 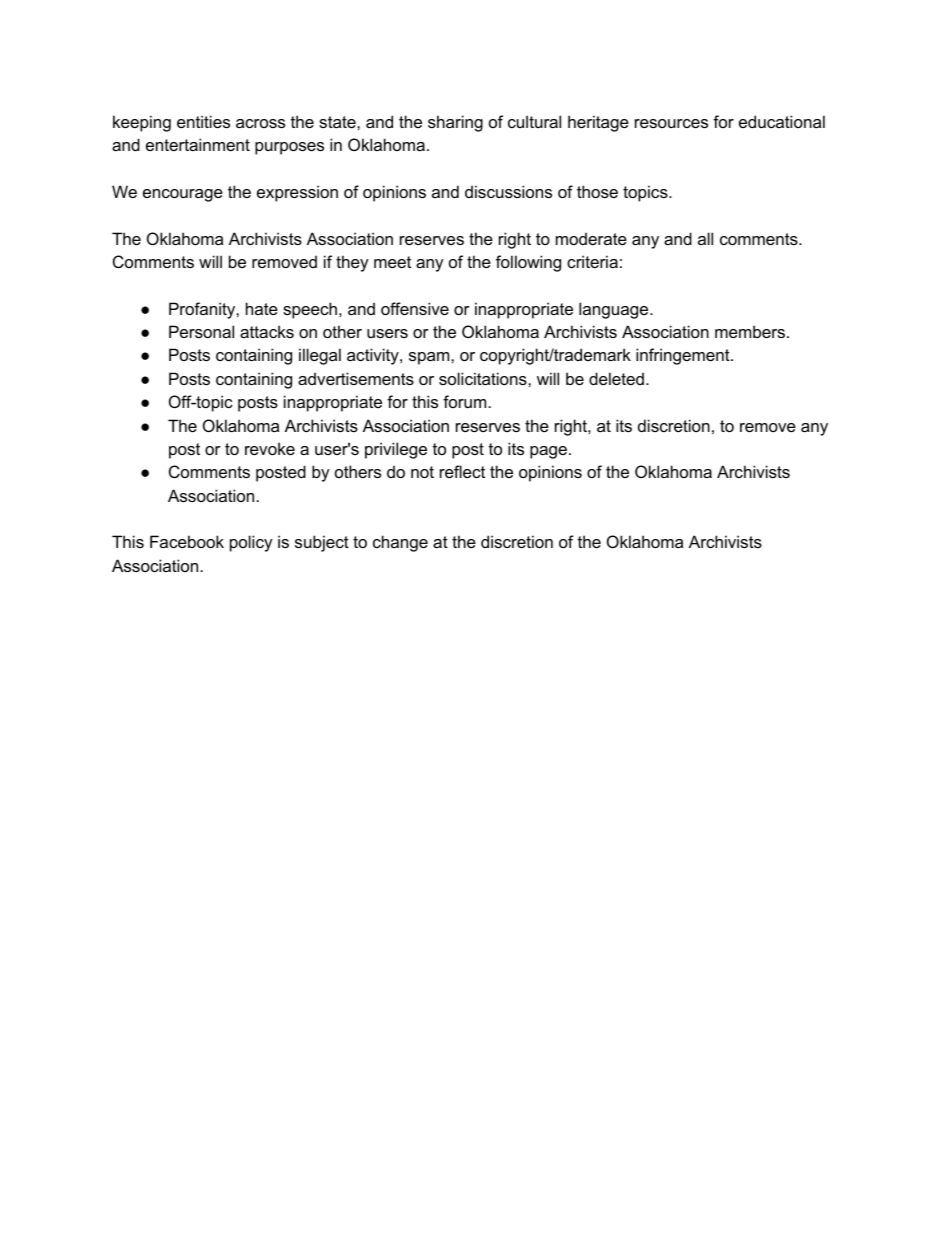 I want to click on entertainment, so click(x=198, y=144).
